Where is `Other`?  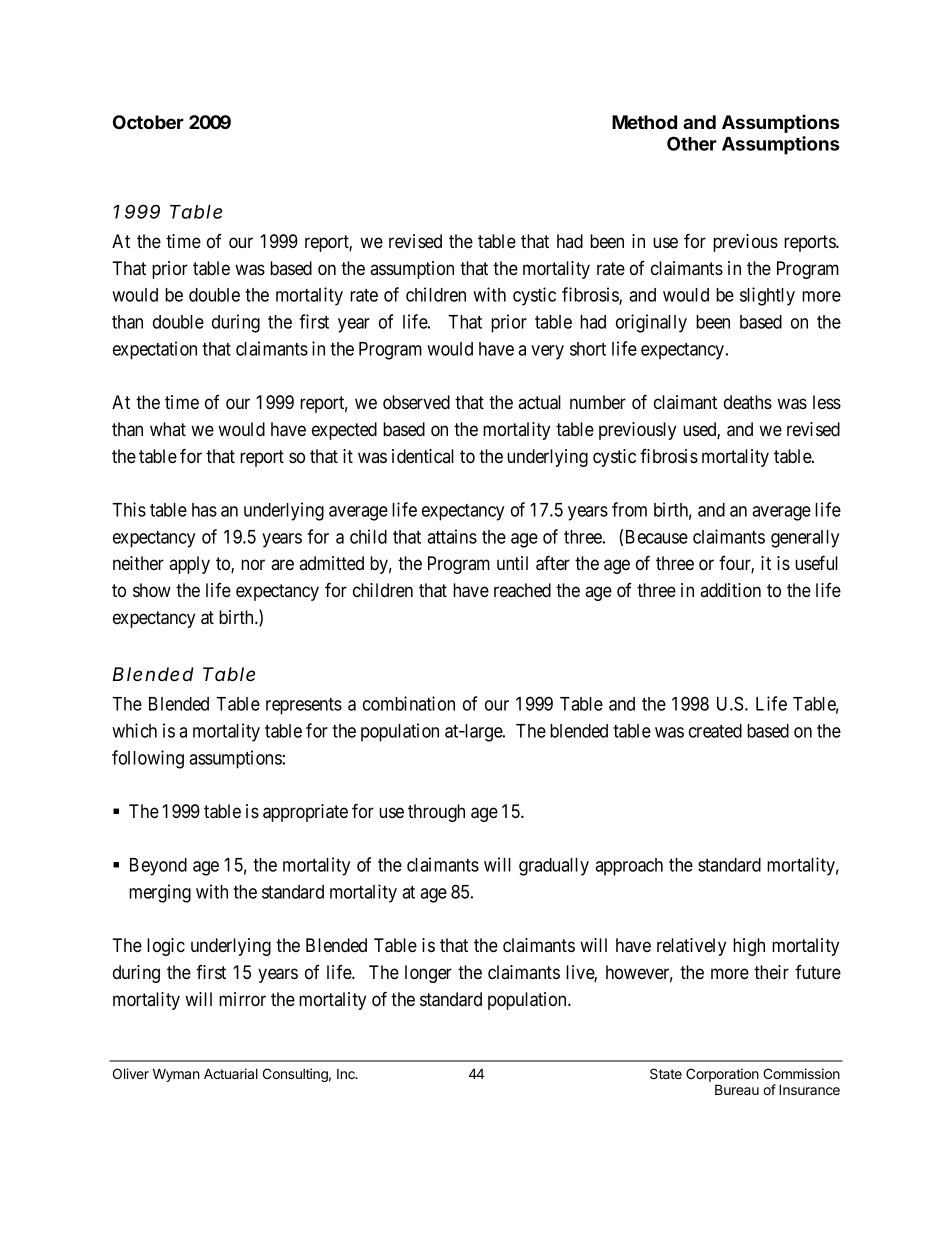
Other is located at coordinates (692, 143).
